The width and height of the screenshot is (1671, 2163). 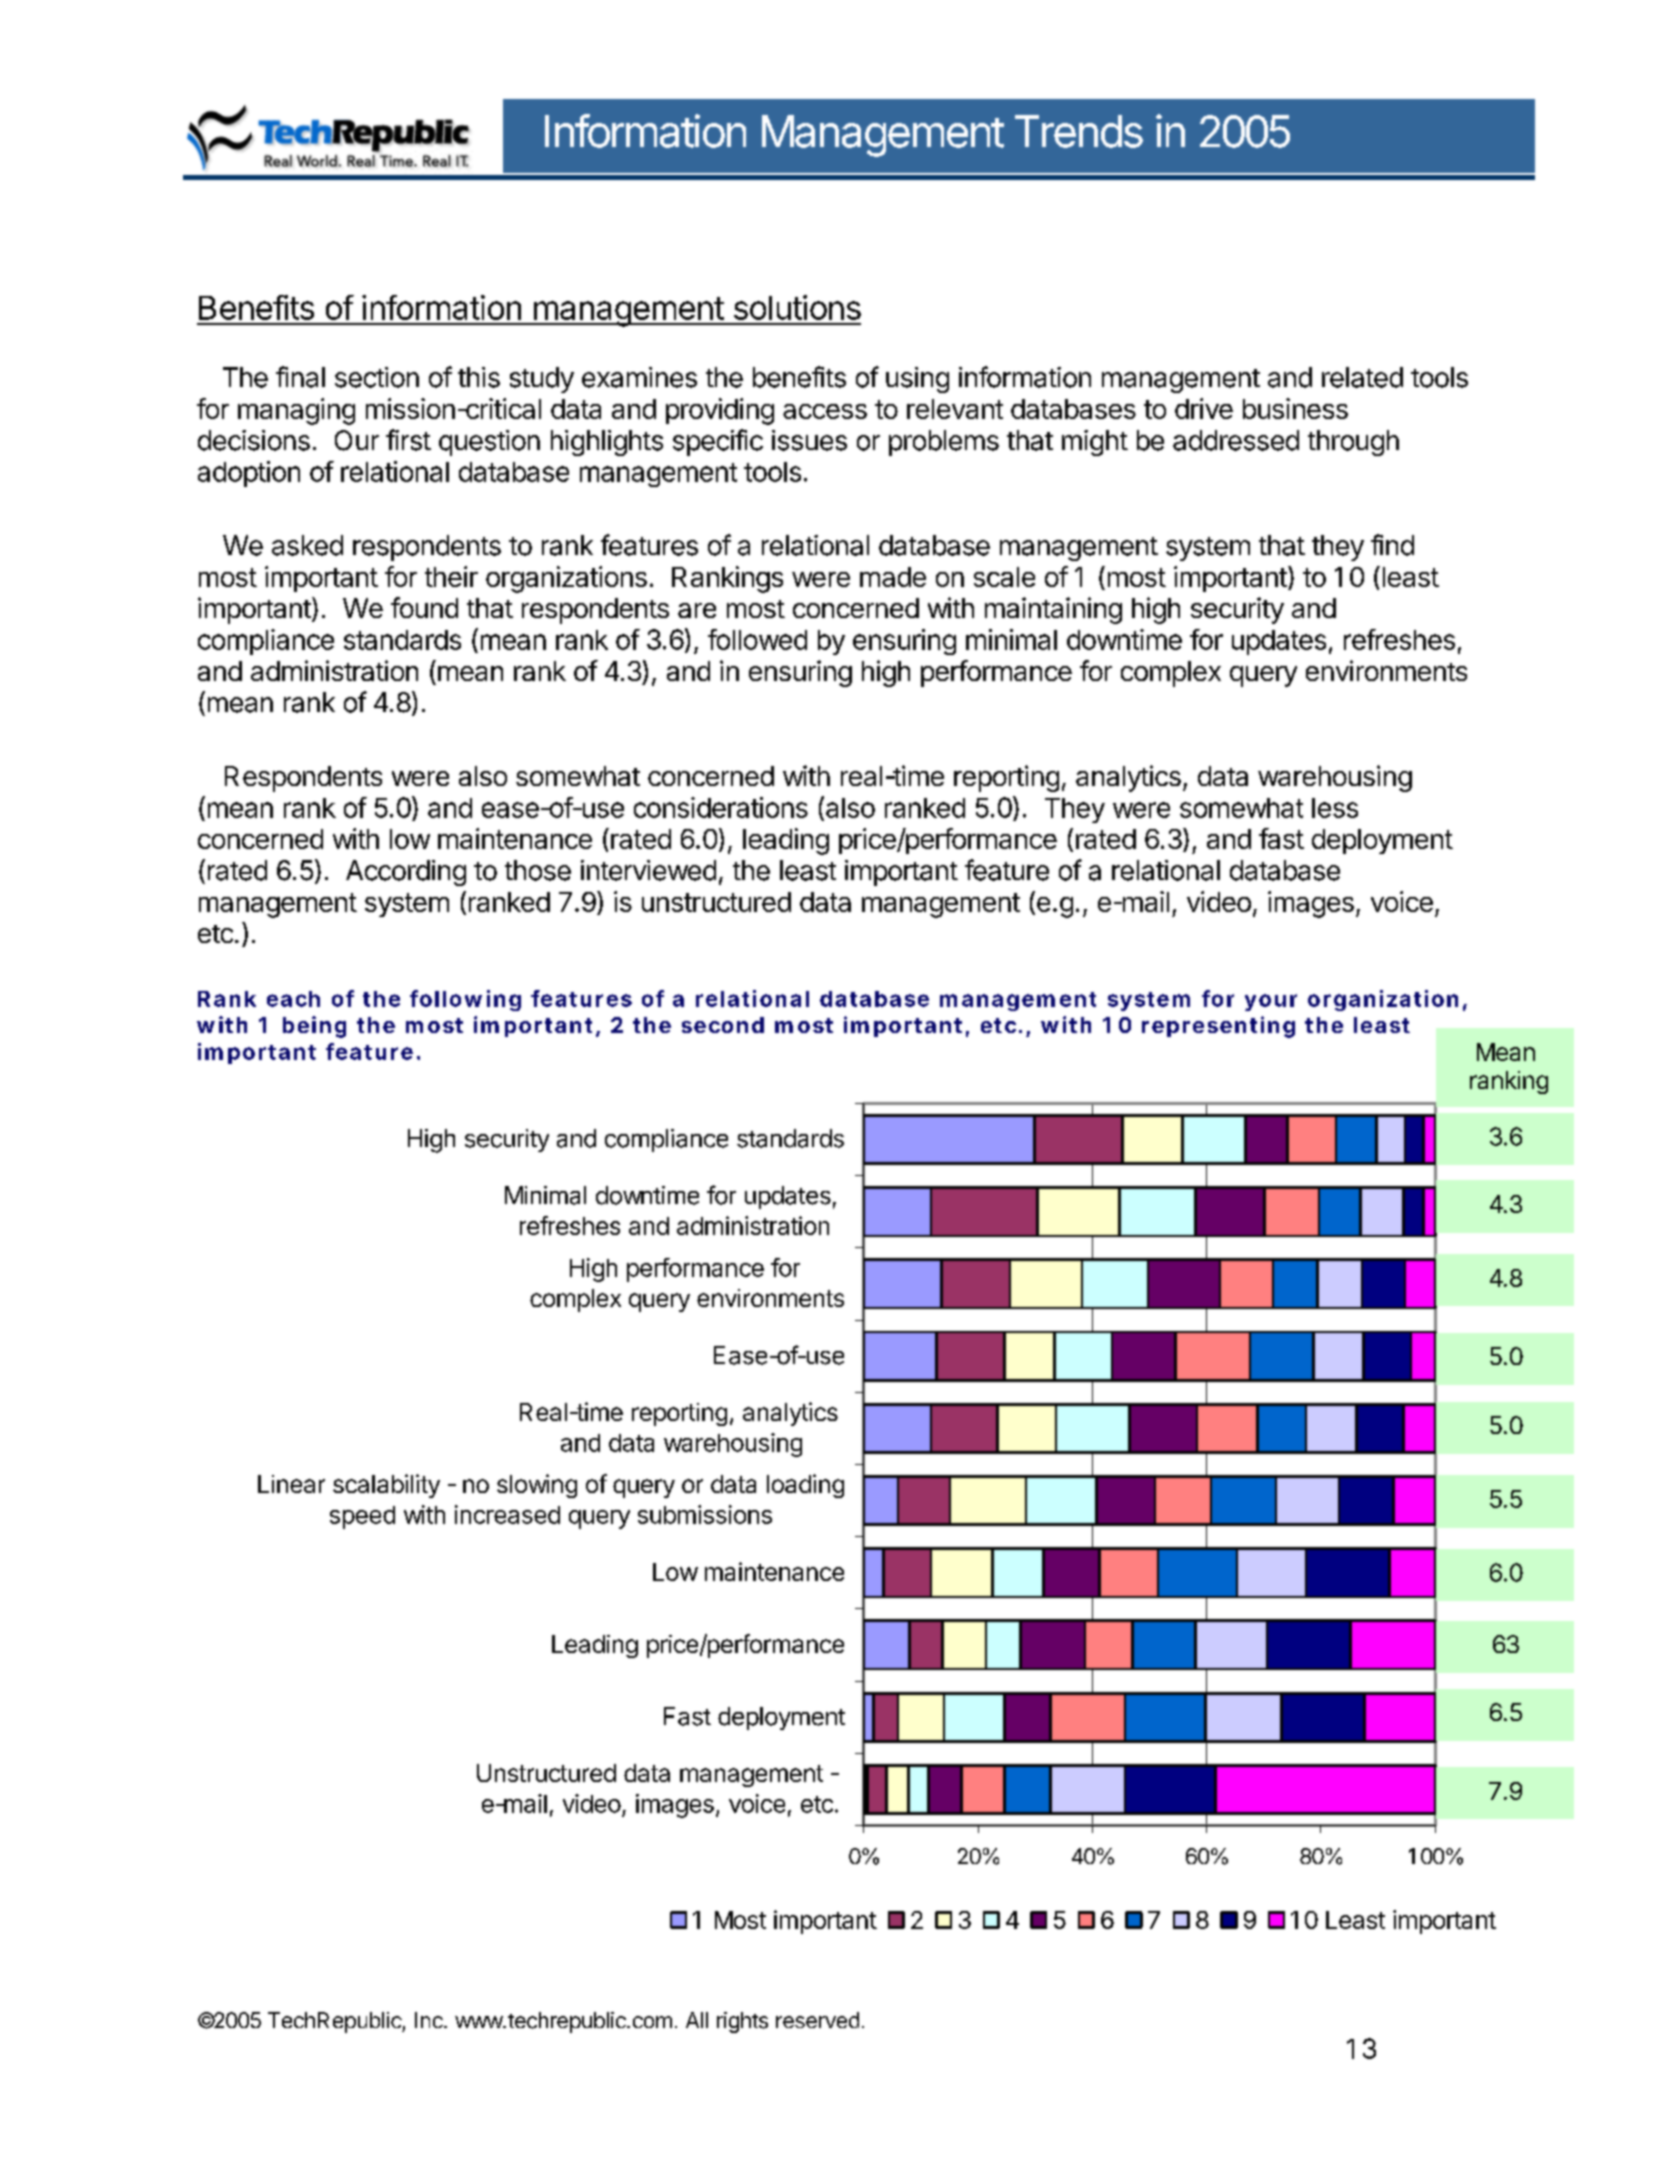 I want to click on solutions, so click(x=797, y=307).
